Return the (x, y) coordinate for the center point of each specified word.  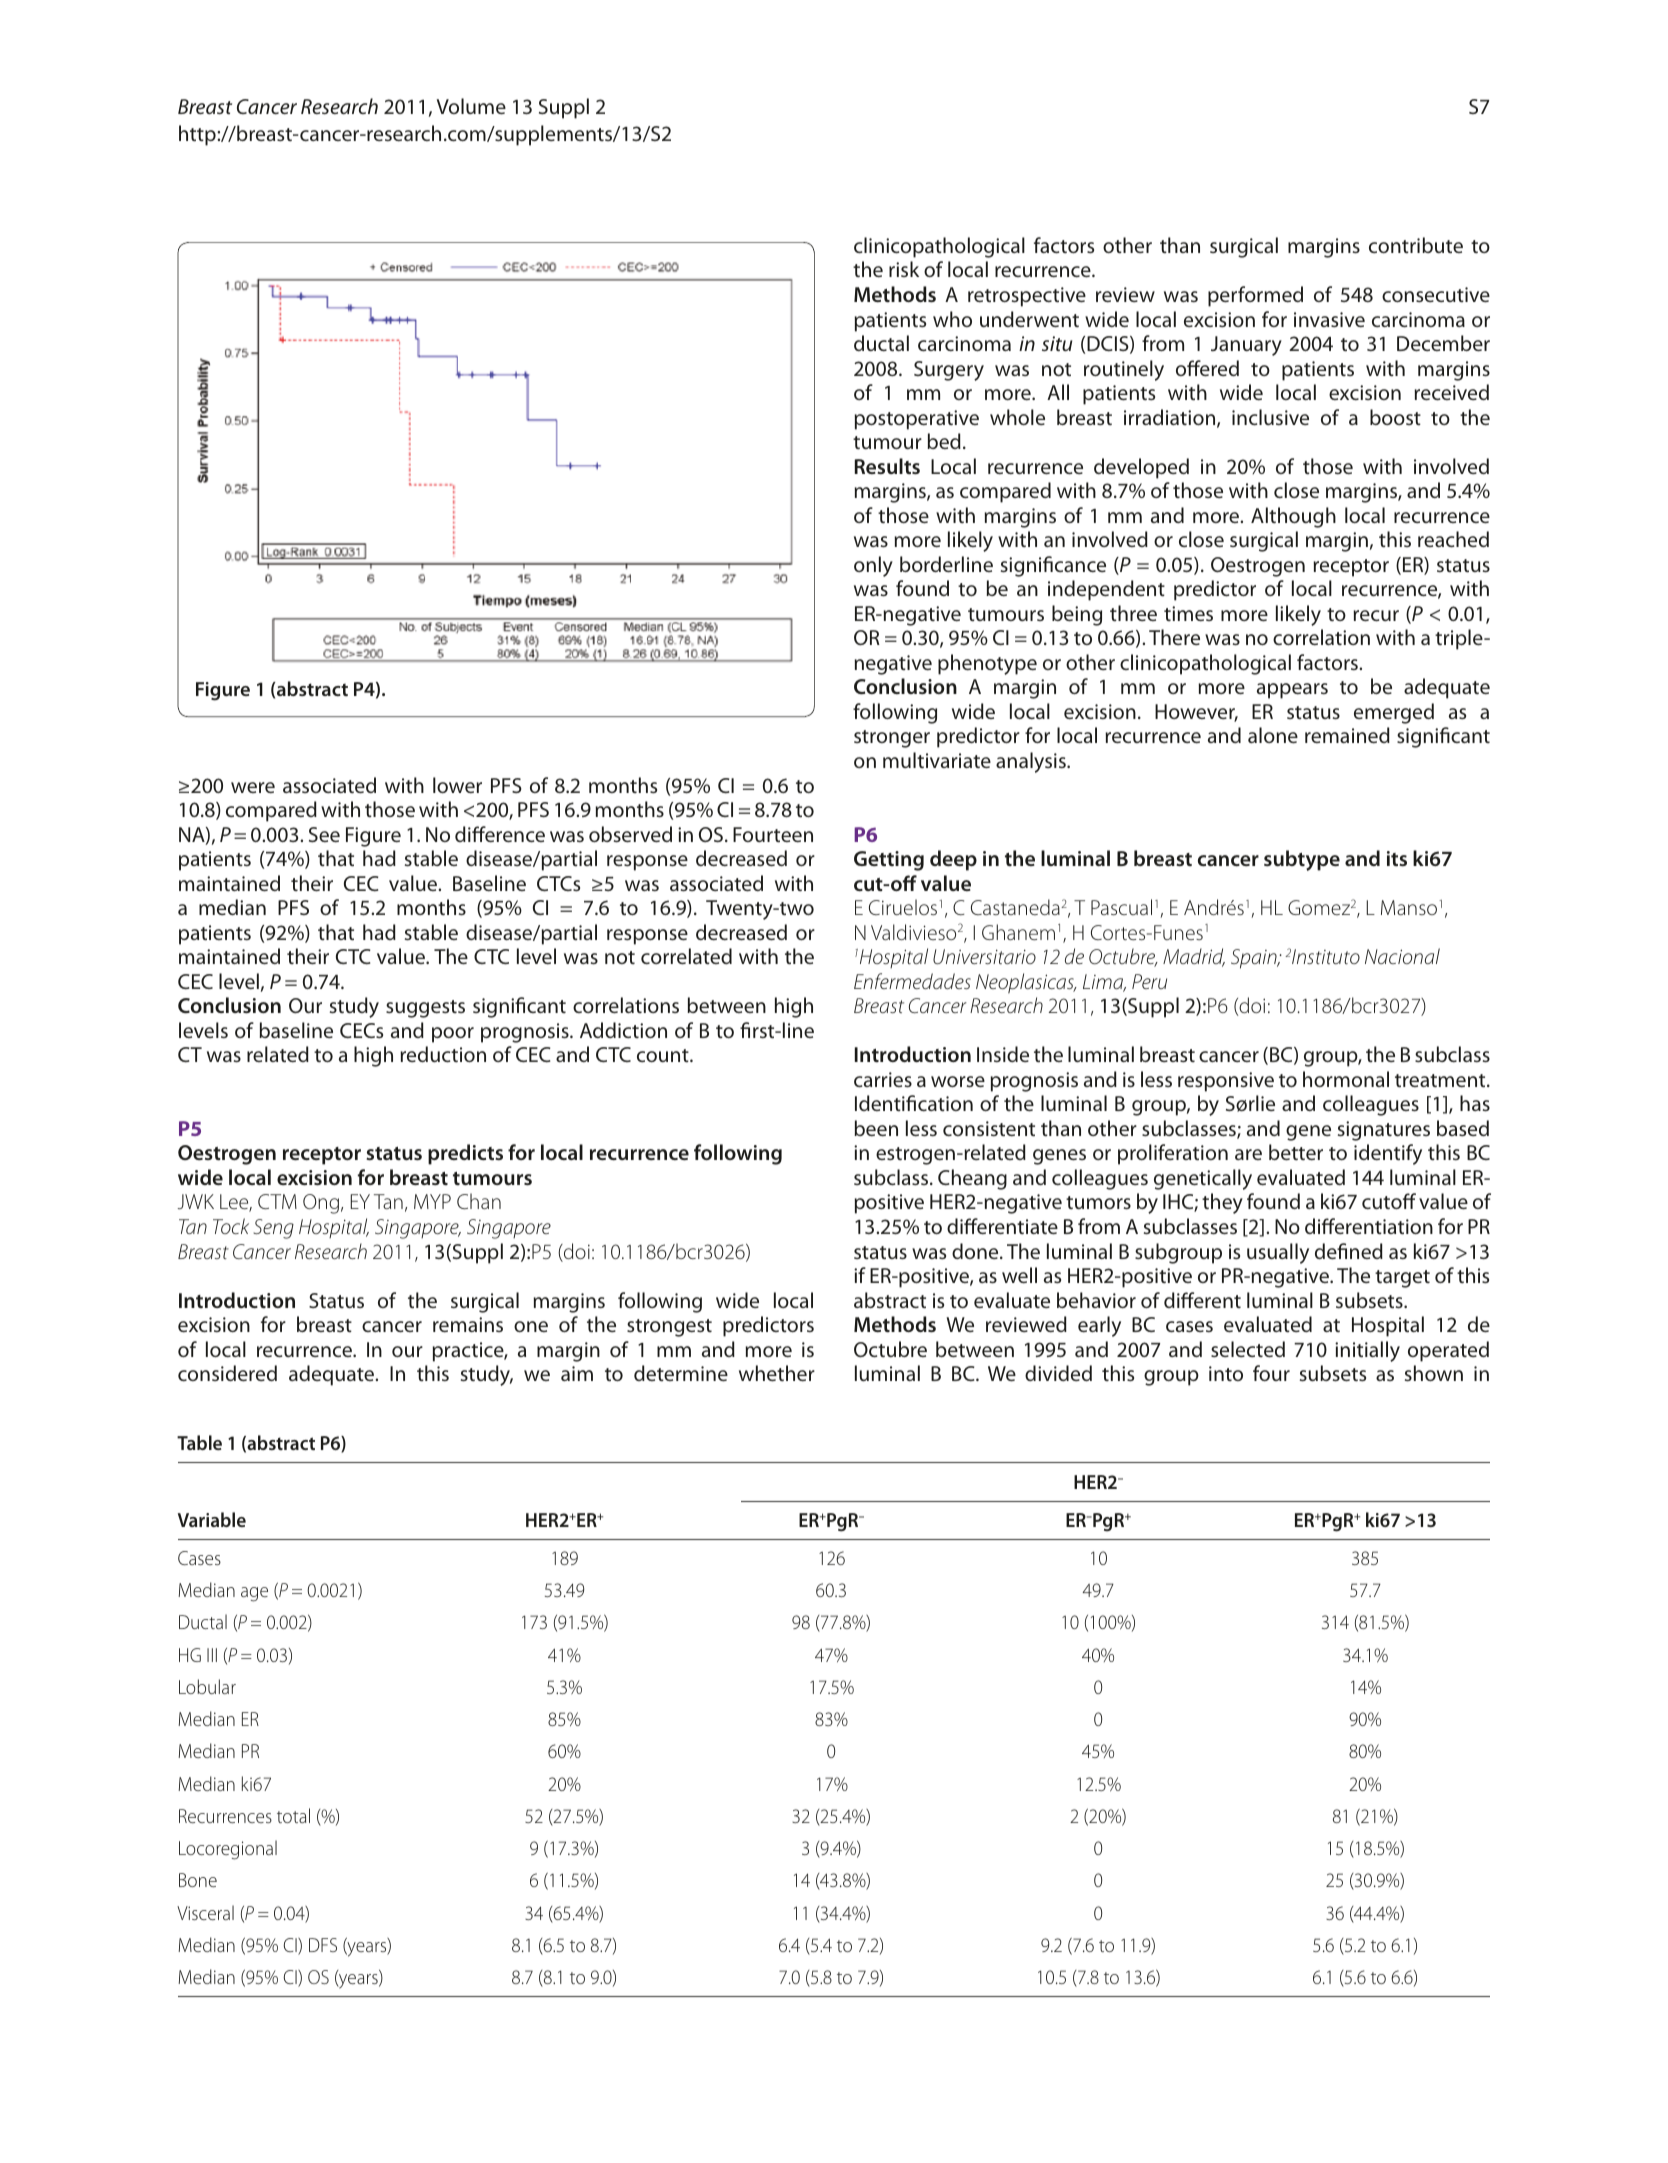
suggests (425, 1009)
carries (883, 1079)
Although (1293, 517)
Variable (212, 1519)
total (293, 1815)
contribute (1416, 245)
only (873, 566)
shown (1434, 1373)
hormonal (1346, 1079)
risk (904, 269)
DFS (323, 1945)
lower (457, 785)
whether (777, 1373)
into (1226, 1373)
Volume (471, 106)
